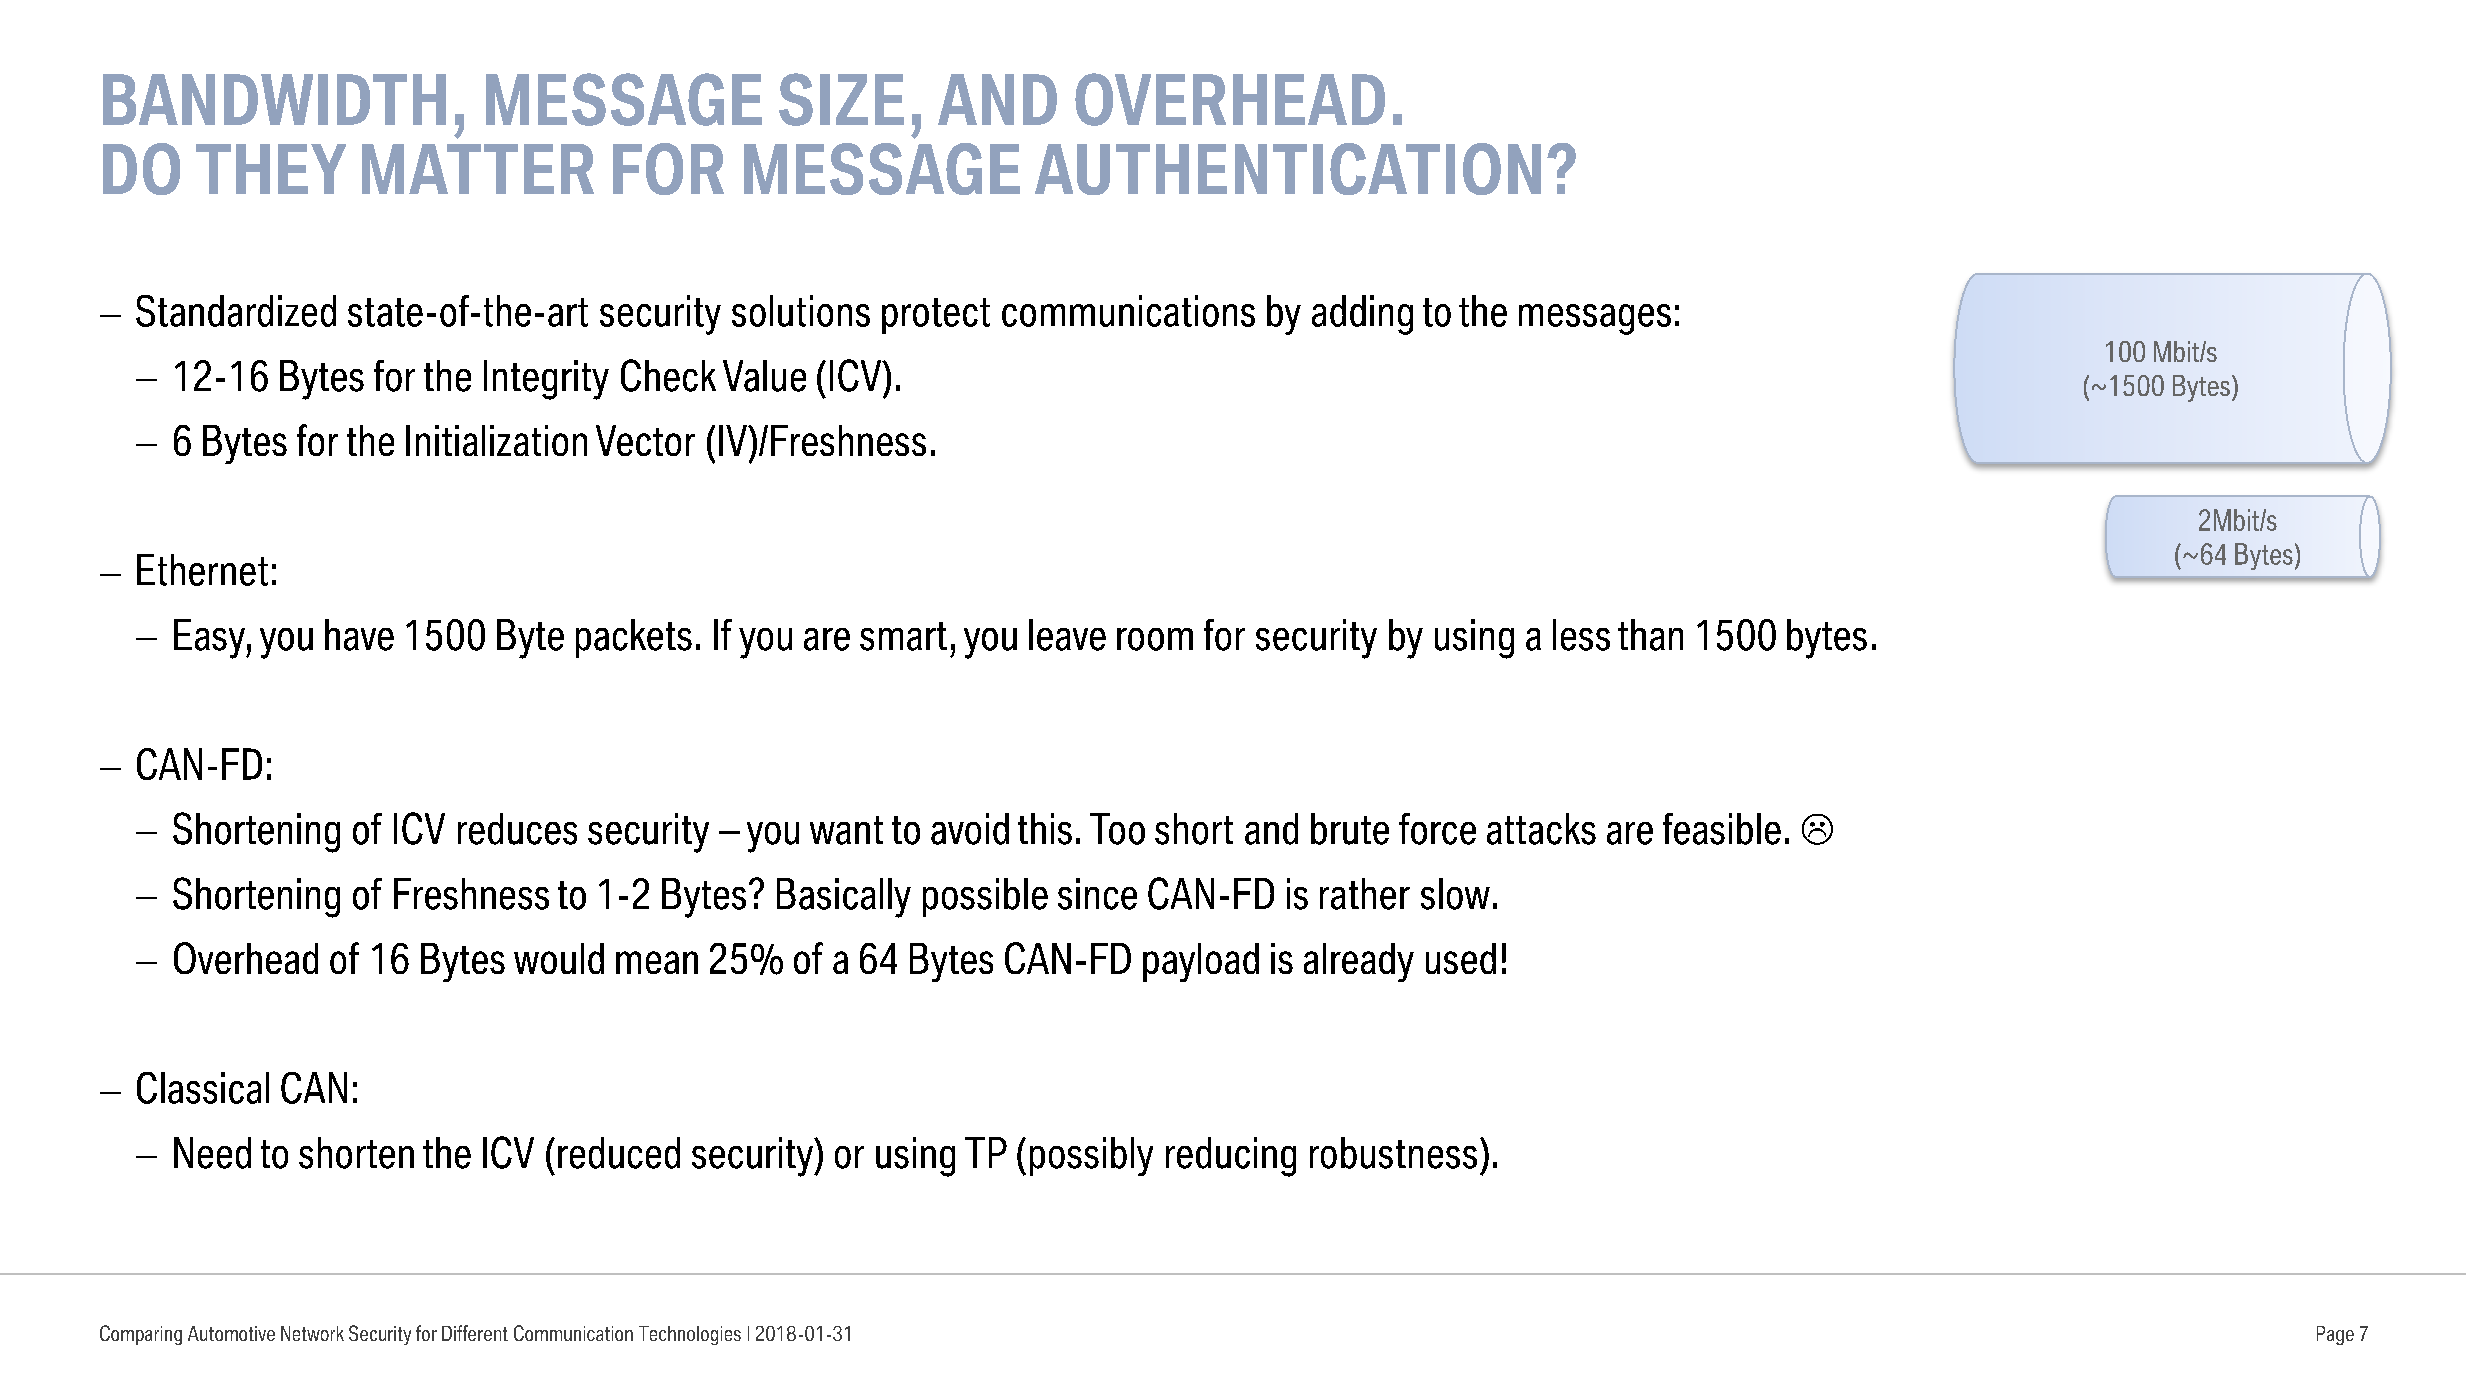 Image resolution: width=2466 pixels, height=1387 pixels. What do you see at coordinates (478, 169) in the image?
I see `MATTER` at bounding box center [478, 169].
